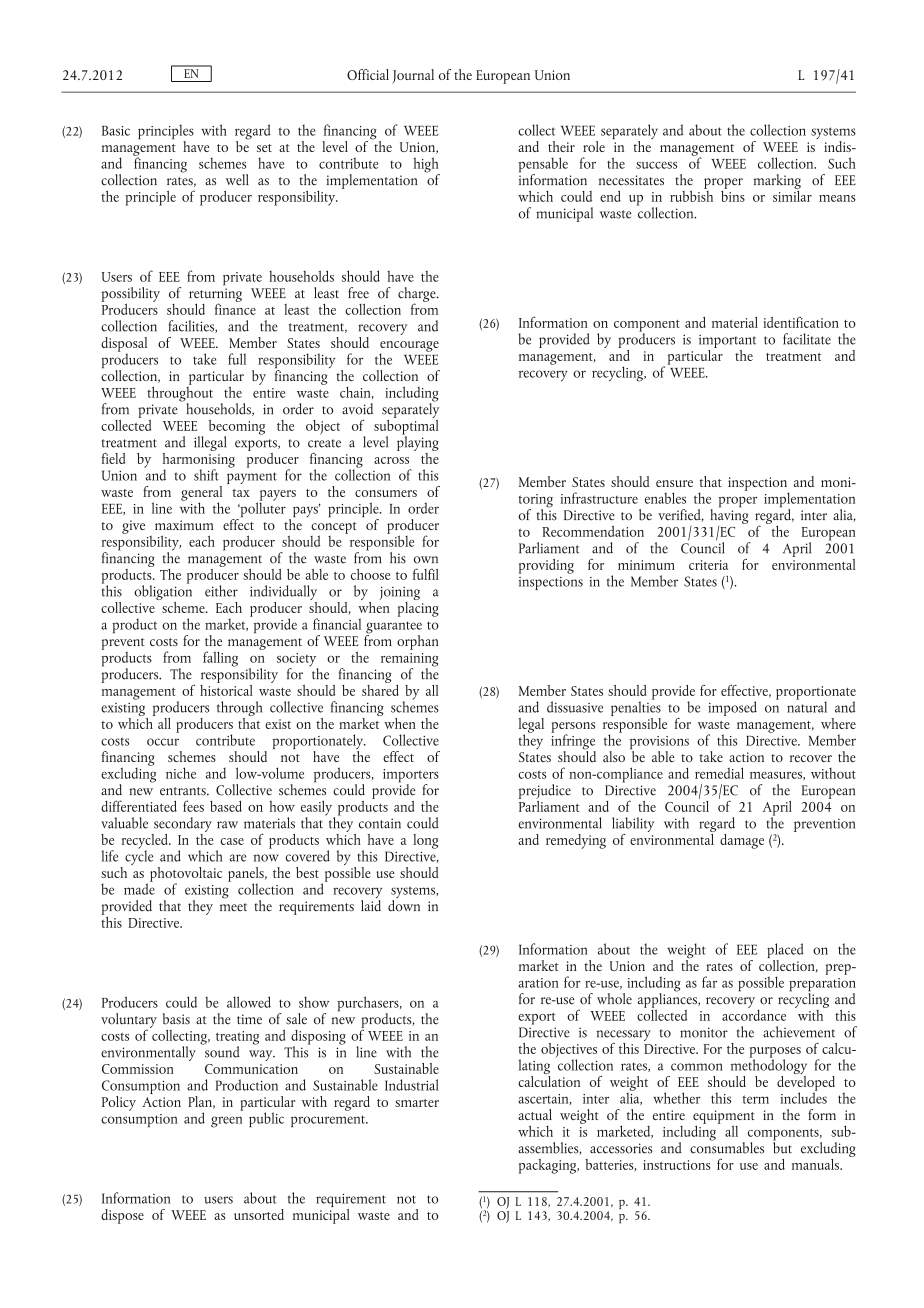  Describe the element at coordinates (732, 708) in the screenshot. I see `imposed` at that location.
